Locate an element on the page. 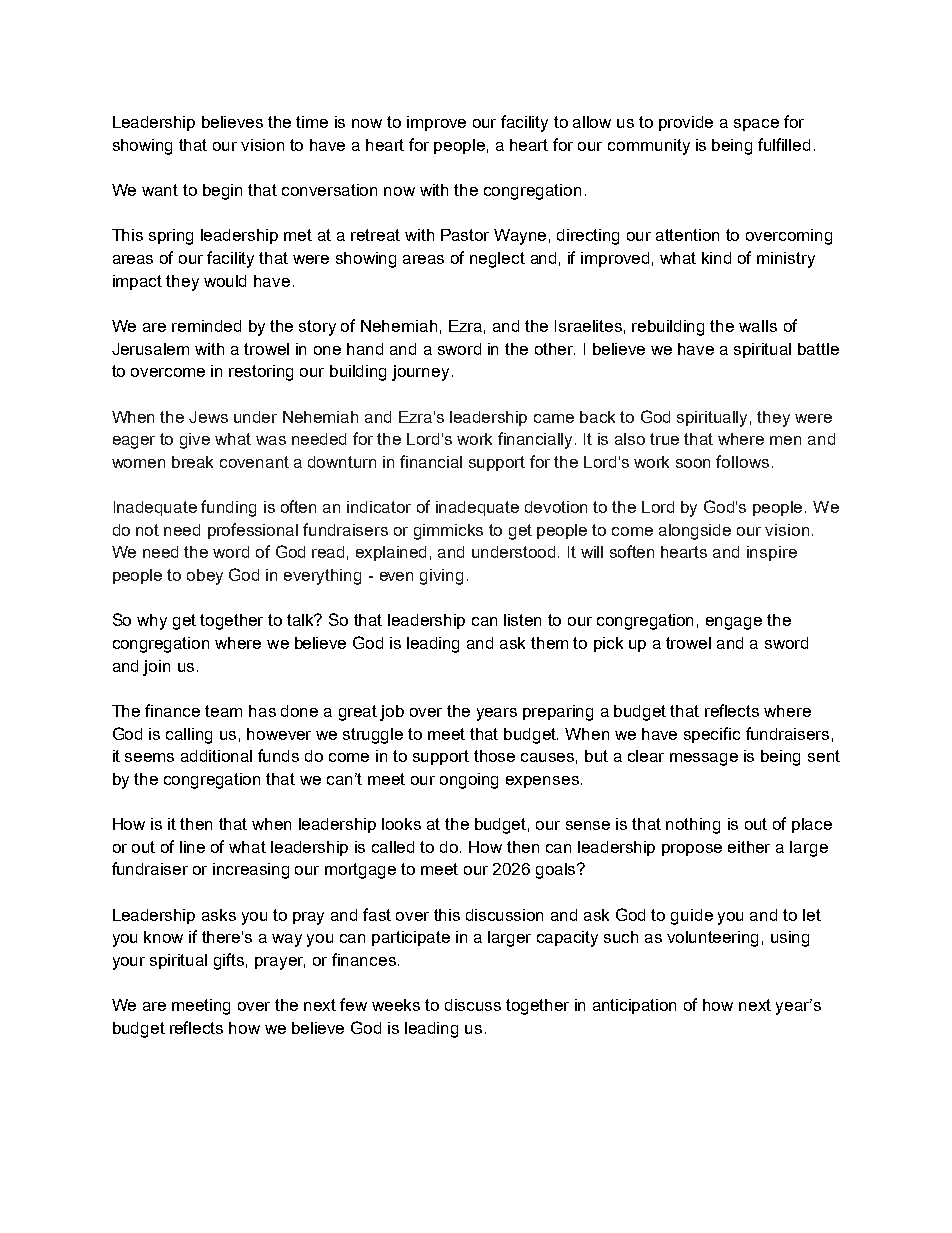  preparing is located at coordinates (558, 713).
